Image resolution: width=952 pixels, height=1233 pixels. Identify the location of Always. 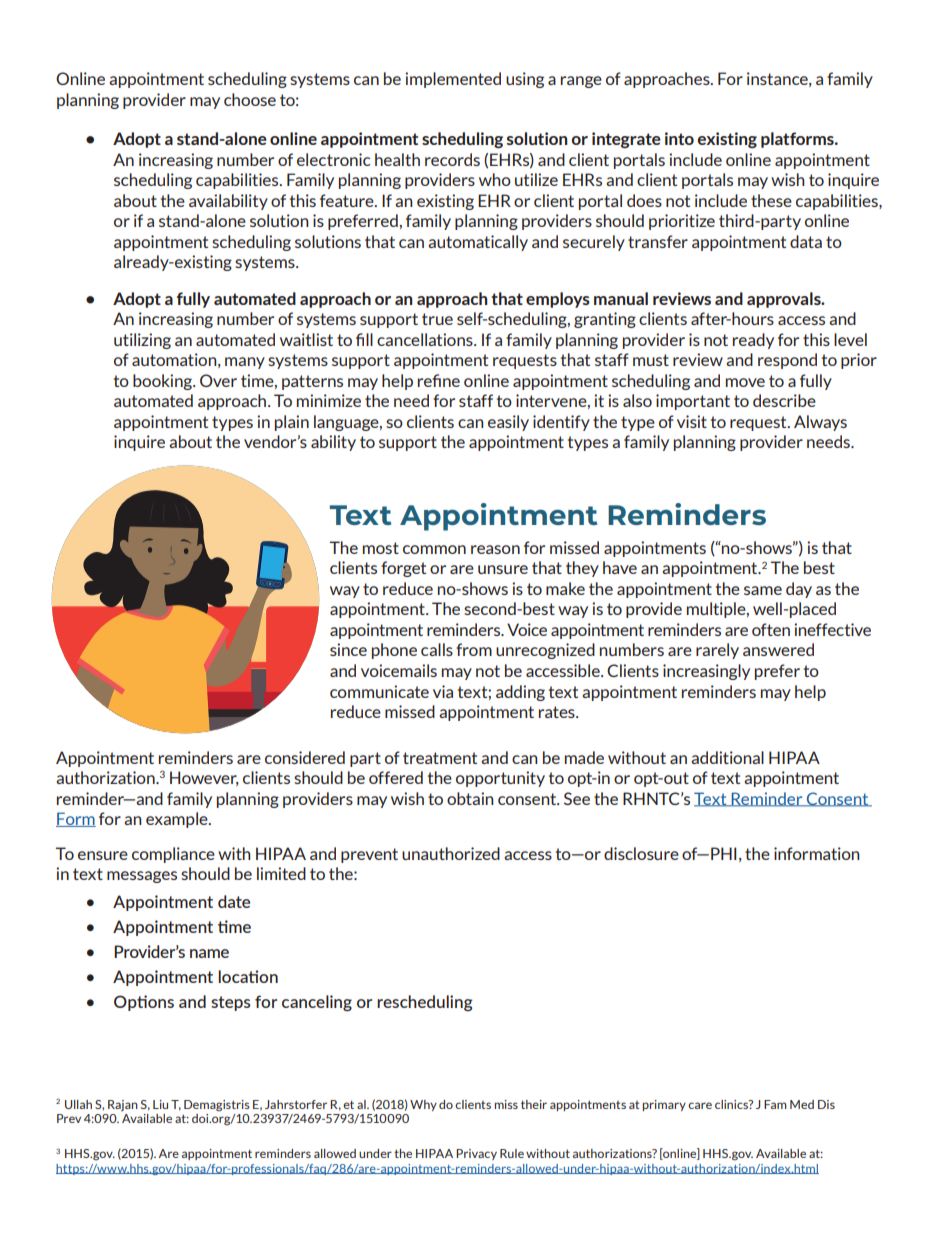
(820, 423).
